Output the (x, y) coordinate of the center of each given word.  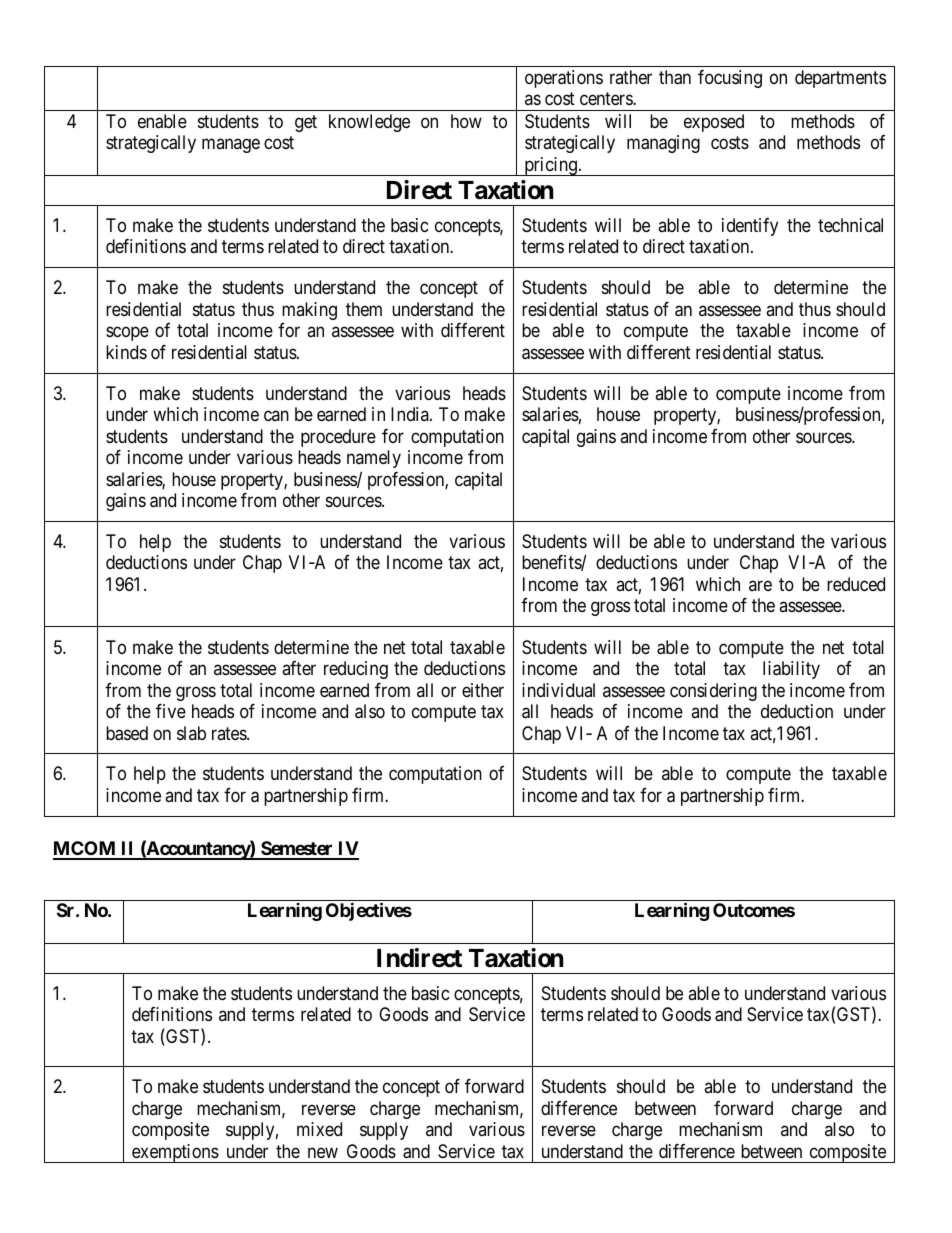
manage (231, 146)
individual (558, 690)
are (760, 585)
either (483, 690)
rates (230, 733)
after (299, 668)
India (411, 414)
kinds (126, 352)
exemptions (175, 1153)
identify (750, 227)
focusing (730, 79)
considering (713, 692)
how (466, 121)
